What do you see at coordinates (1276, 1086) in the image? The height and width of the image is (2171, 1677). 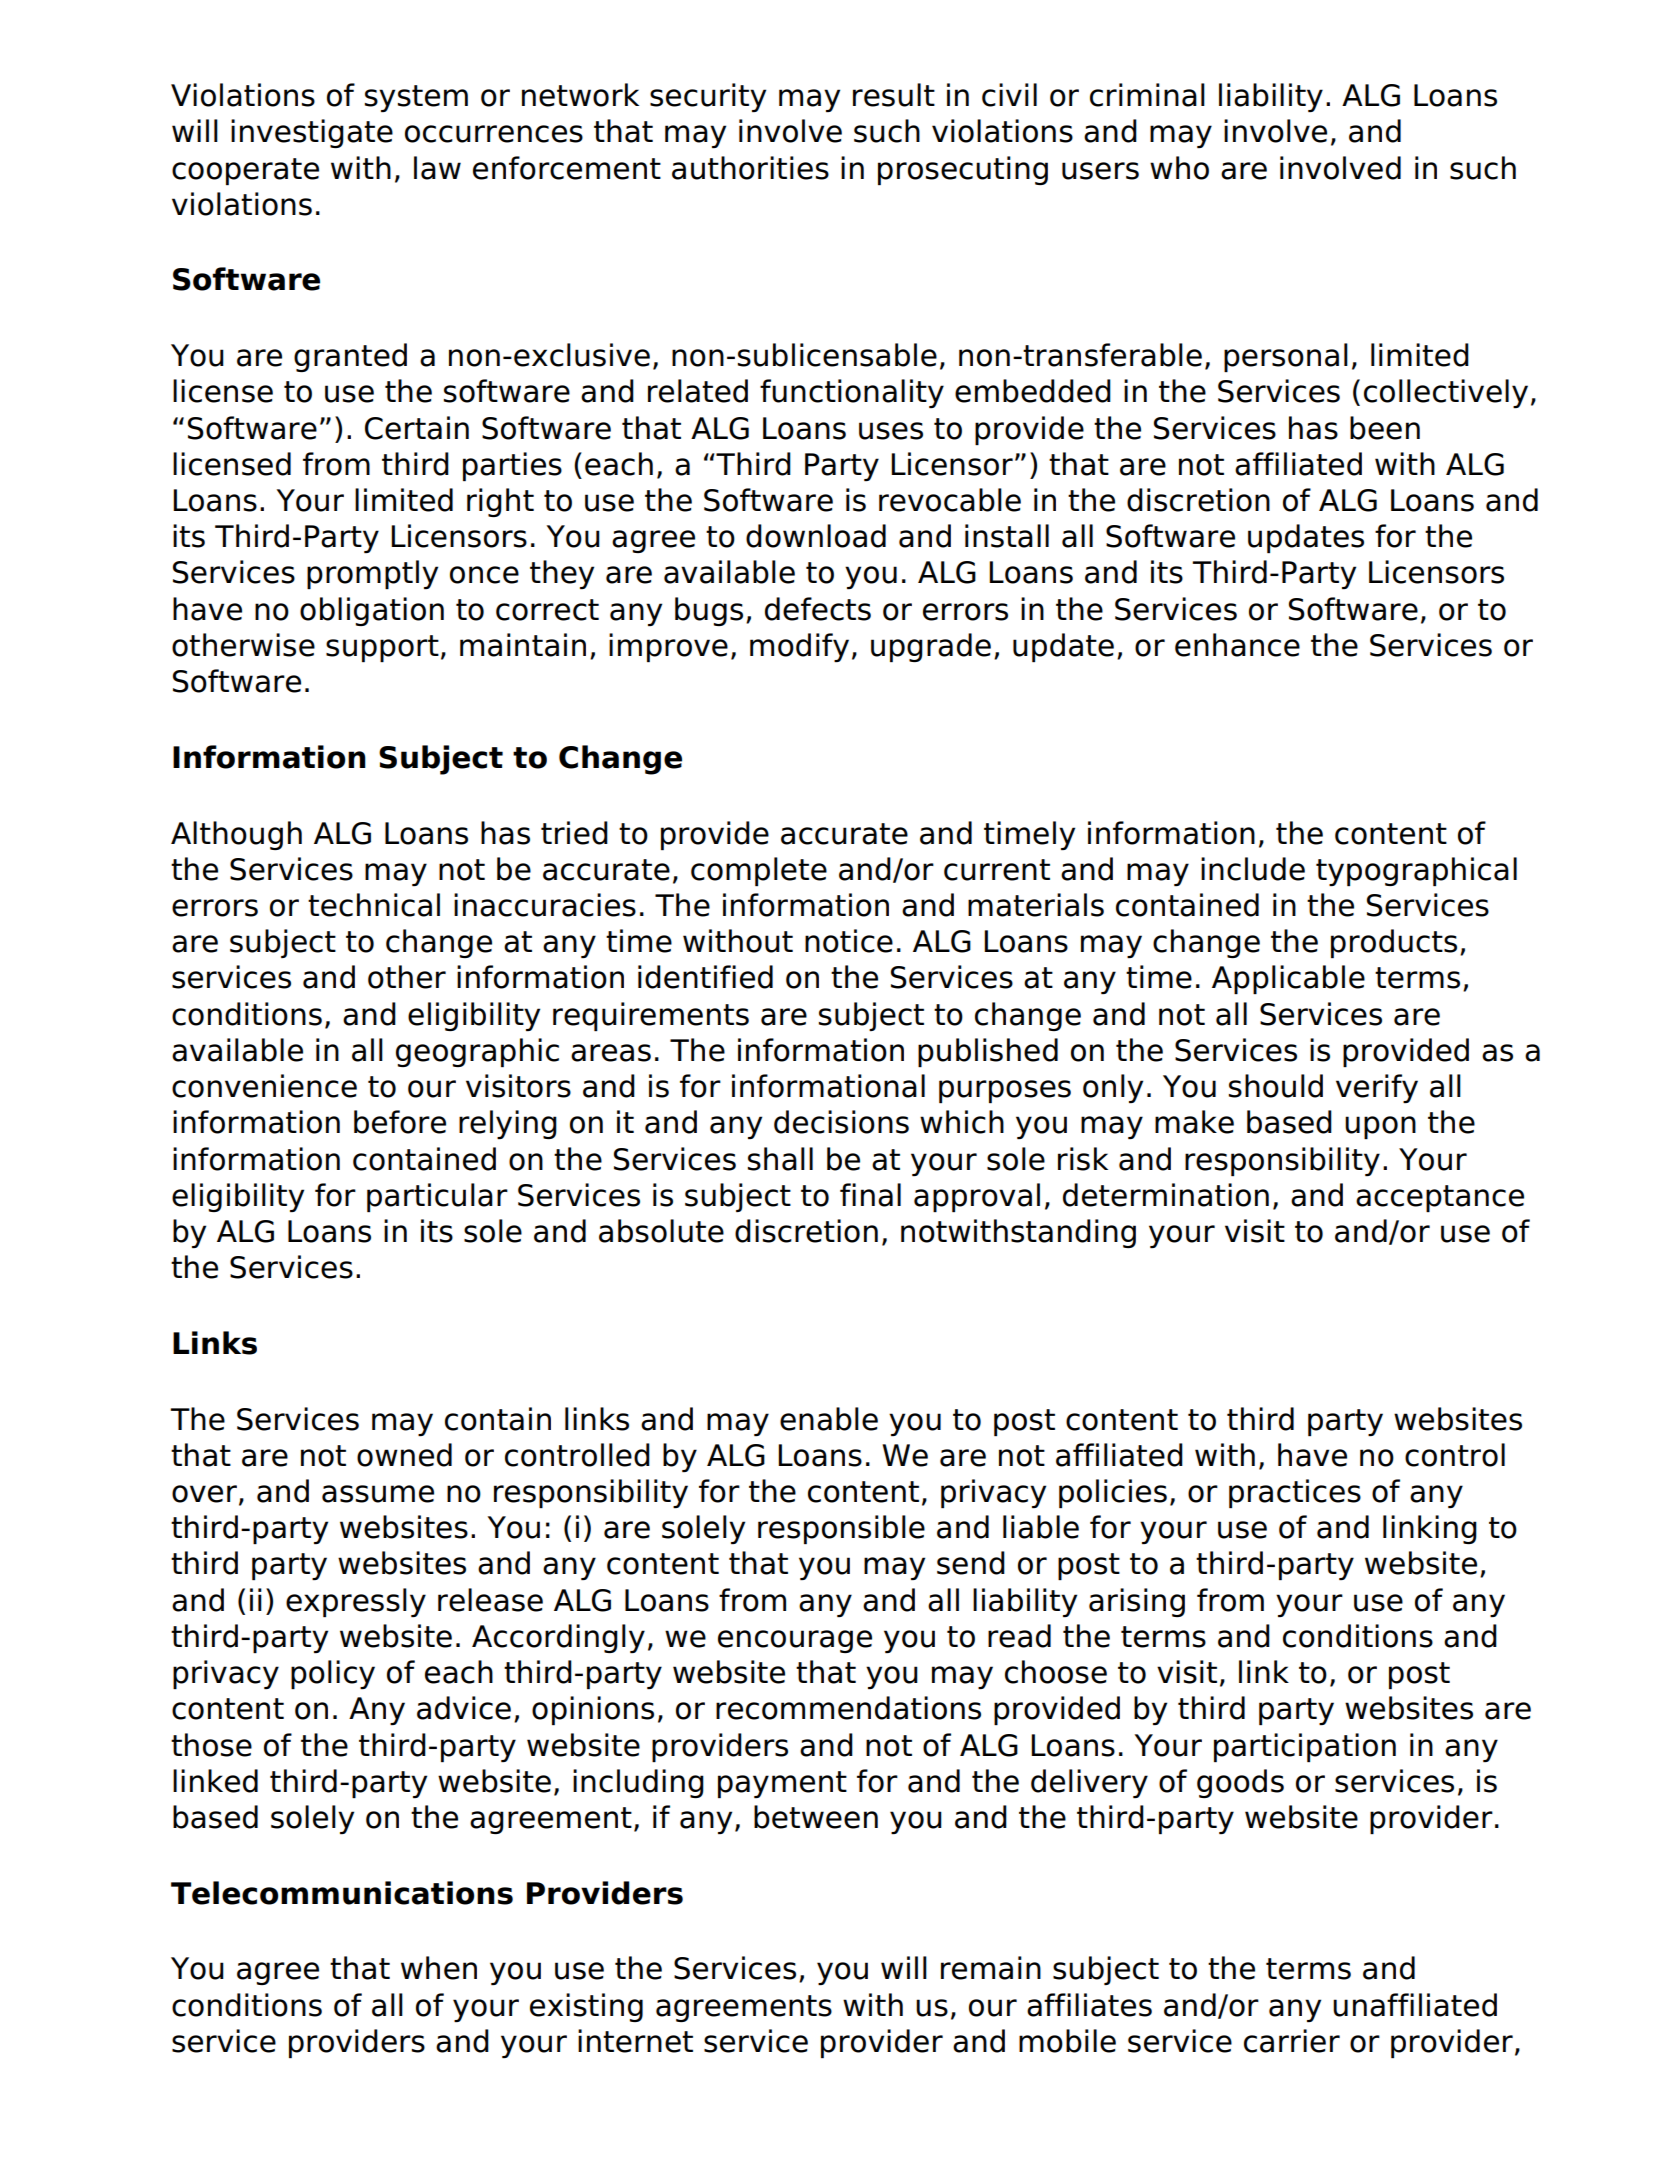 I see `should` at bounding box center [1276, 1086].
